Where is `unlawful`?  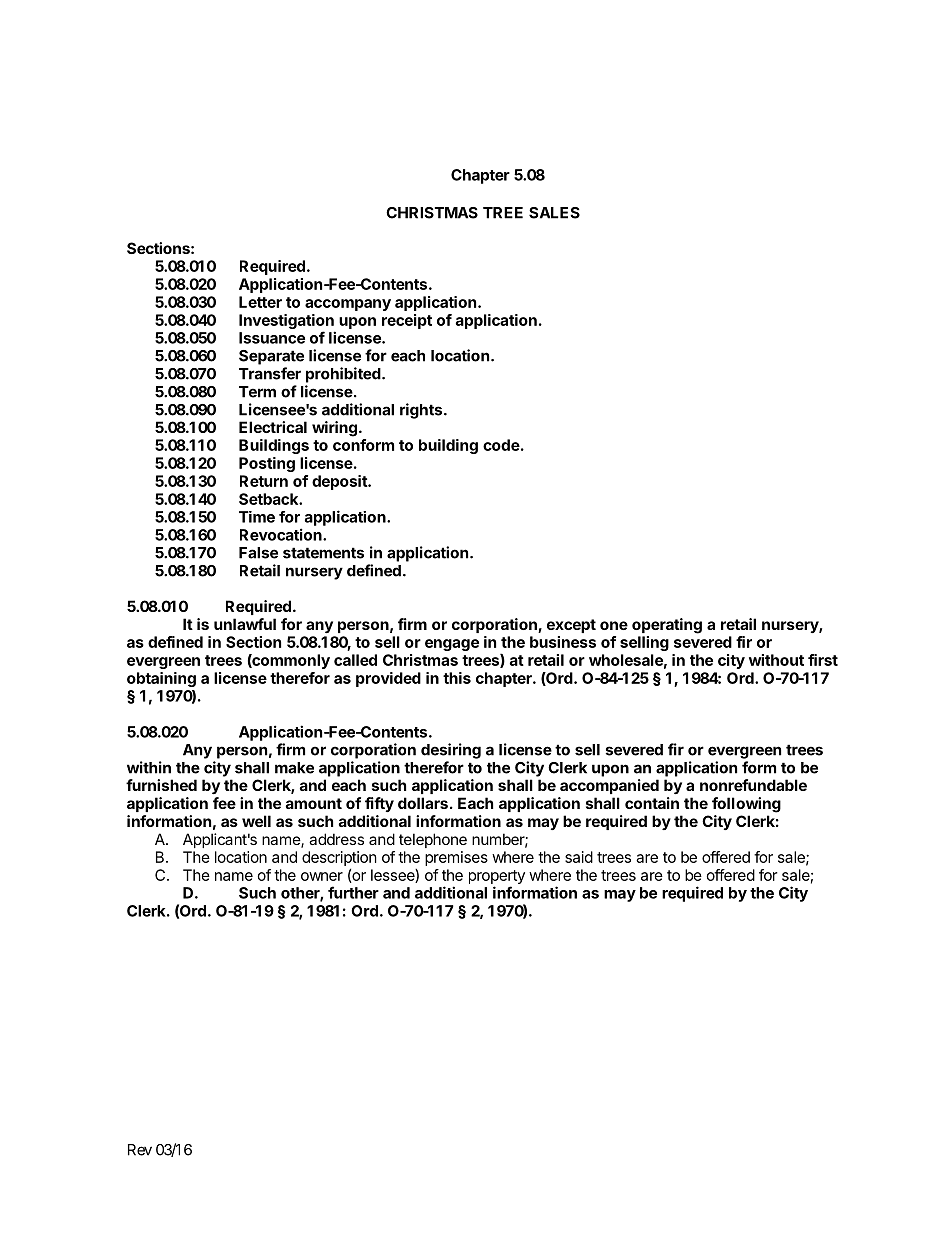 unlawful is located at coordinates (245, 624).
